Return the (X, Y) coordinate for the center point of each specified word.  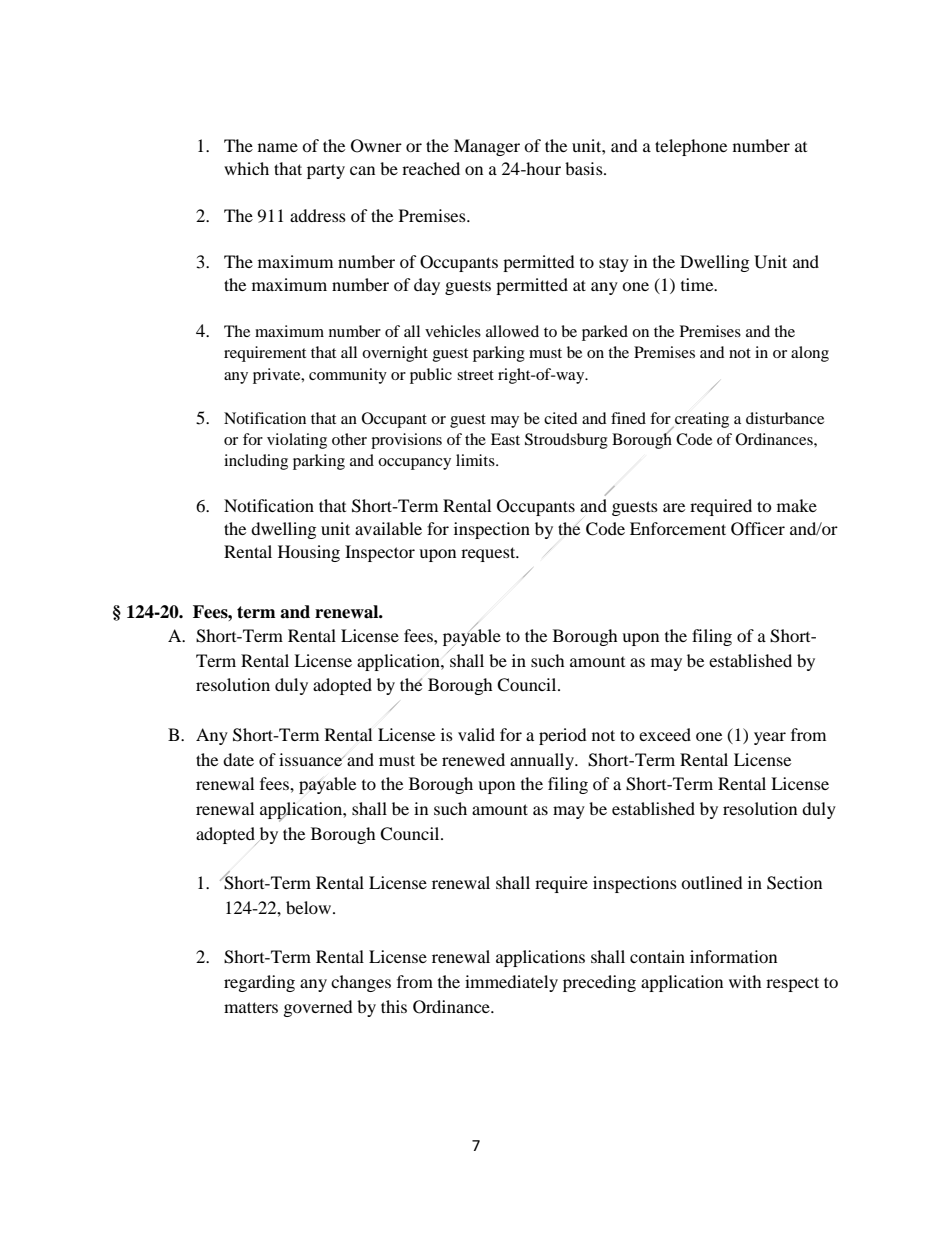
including (256, 462)
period (563, 736)
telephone (691, 147)
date (238, 759)
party (326, 171)
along (810, 354)
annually (543, 761)
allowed (512, 331)
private (278, 376)
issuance (312, 759)
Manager (487, 147)
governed (318, 1008)
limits (476, 460)
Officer (758, 529)
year (770, 738)
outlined (712, 882)
